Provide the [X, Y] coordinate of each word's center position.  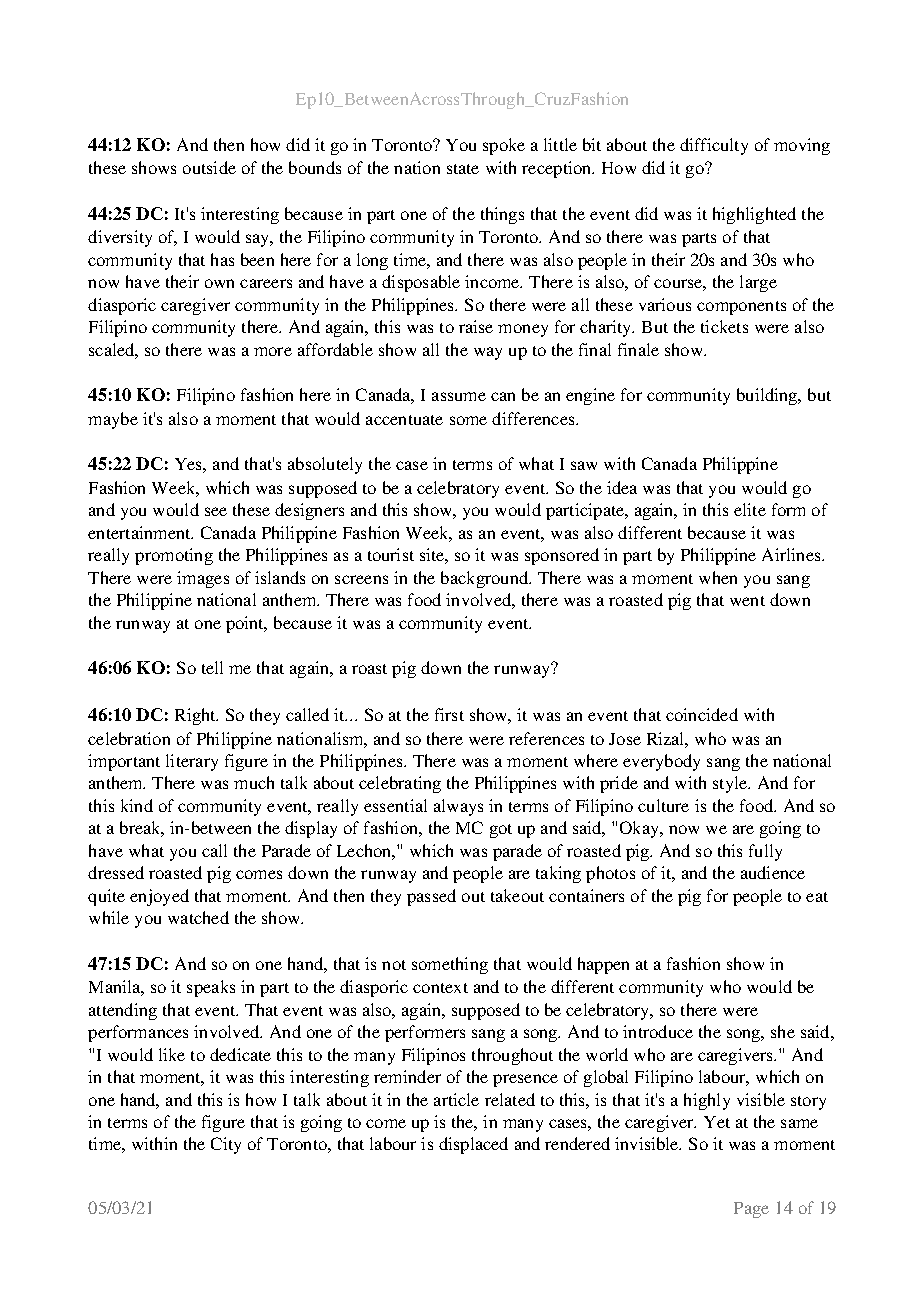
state [463, 169]
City [226, 1145]
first [449, 714]
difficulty [714, 146]
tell [212, 667]
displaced [473, 1145]
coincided [702, 714]
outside [209, 167]
